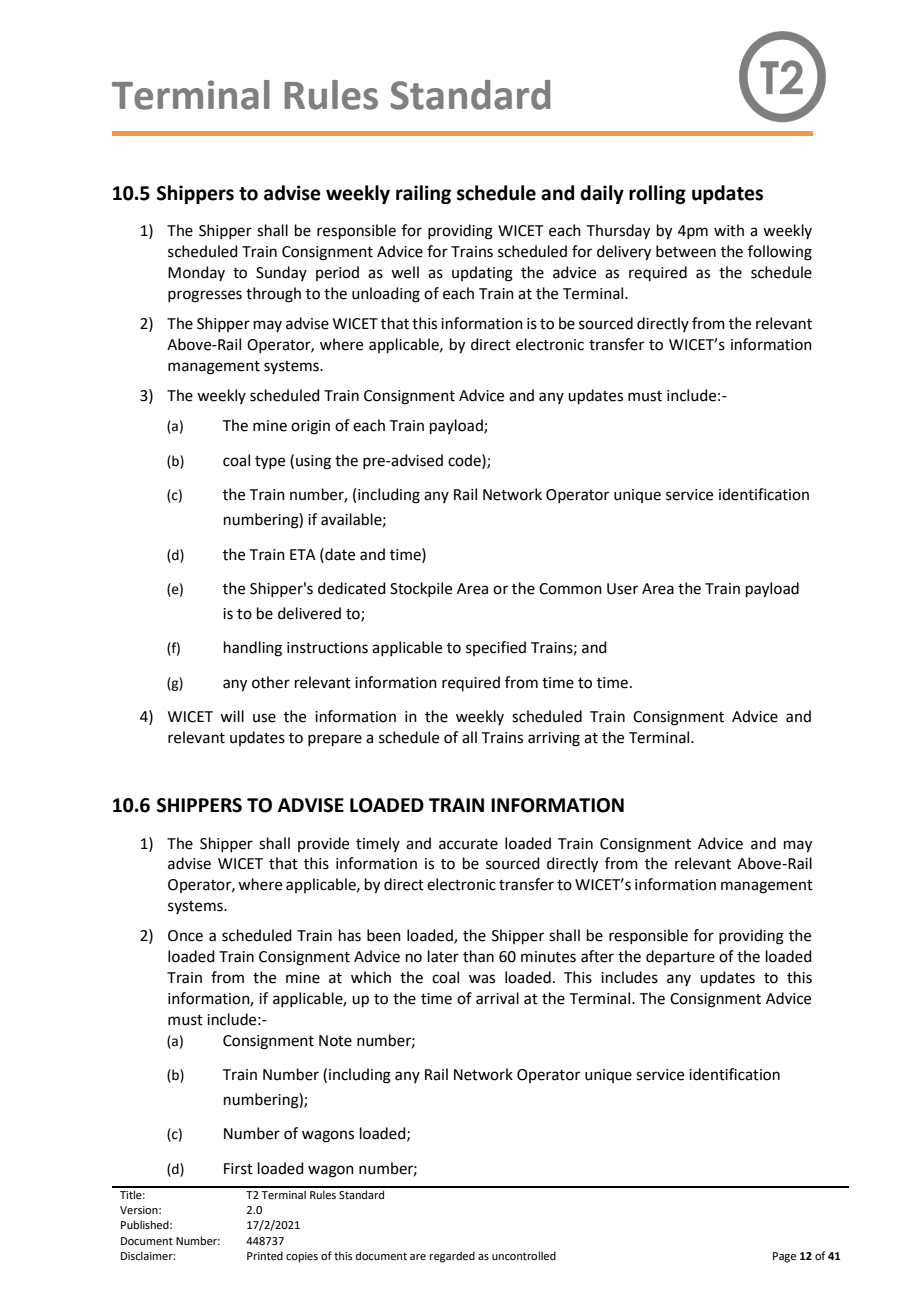 This screenshot has height=1308, width=924. What do you see at coordinates (622, 589) in the screenshot?
I see `User` at bounding box center [622, 589].
